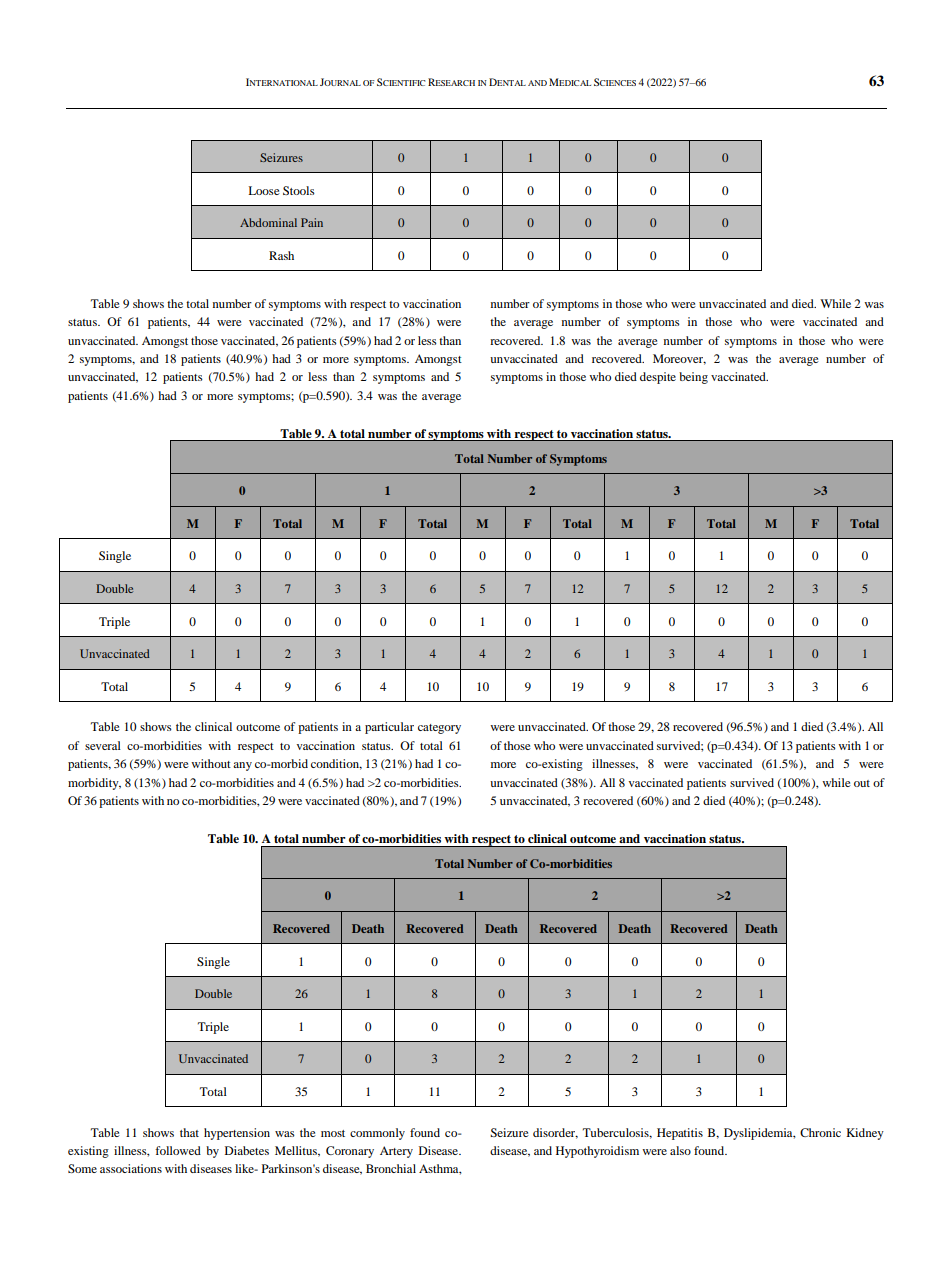 The image size is (952, 1271). Describe the element at coordinates (389, 728) in the screenshot. I see `particular` at that location.
